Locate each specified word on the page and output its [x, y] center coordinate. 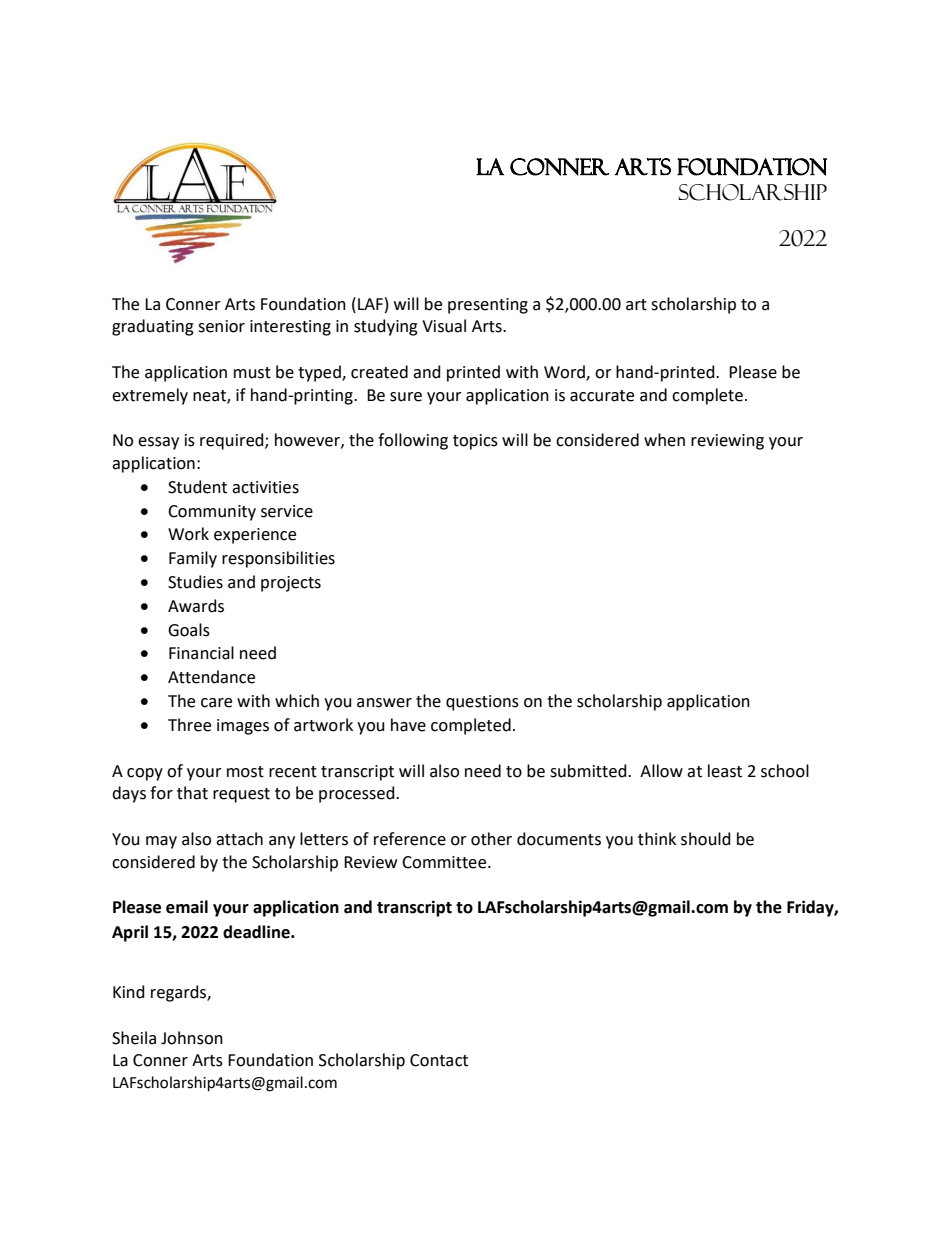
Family [193, 559]
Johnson [192, 1038]
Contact [439, 1060]
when [664, 440]
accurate [602, 396]
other [491, 839]
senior [221, 326]
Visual [444, 326]
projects [291, 584]
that [192, 793]
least [725, 771]
